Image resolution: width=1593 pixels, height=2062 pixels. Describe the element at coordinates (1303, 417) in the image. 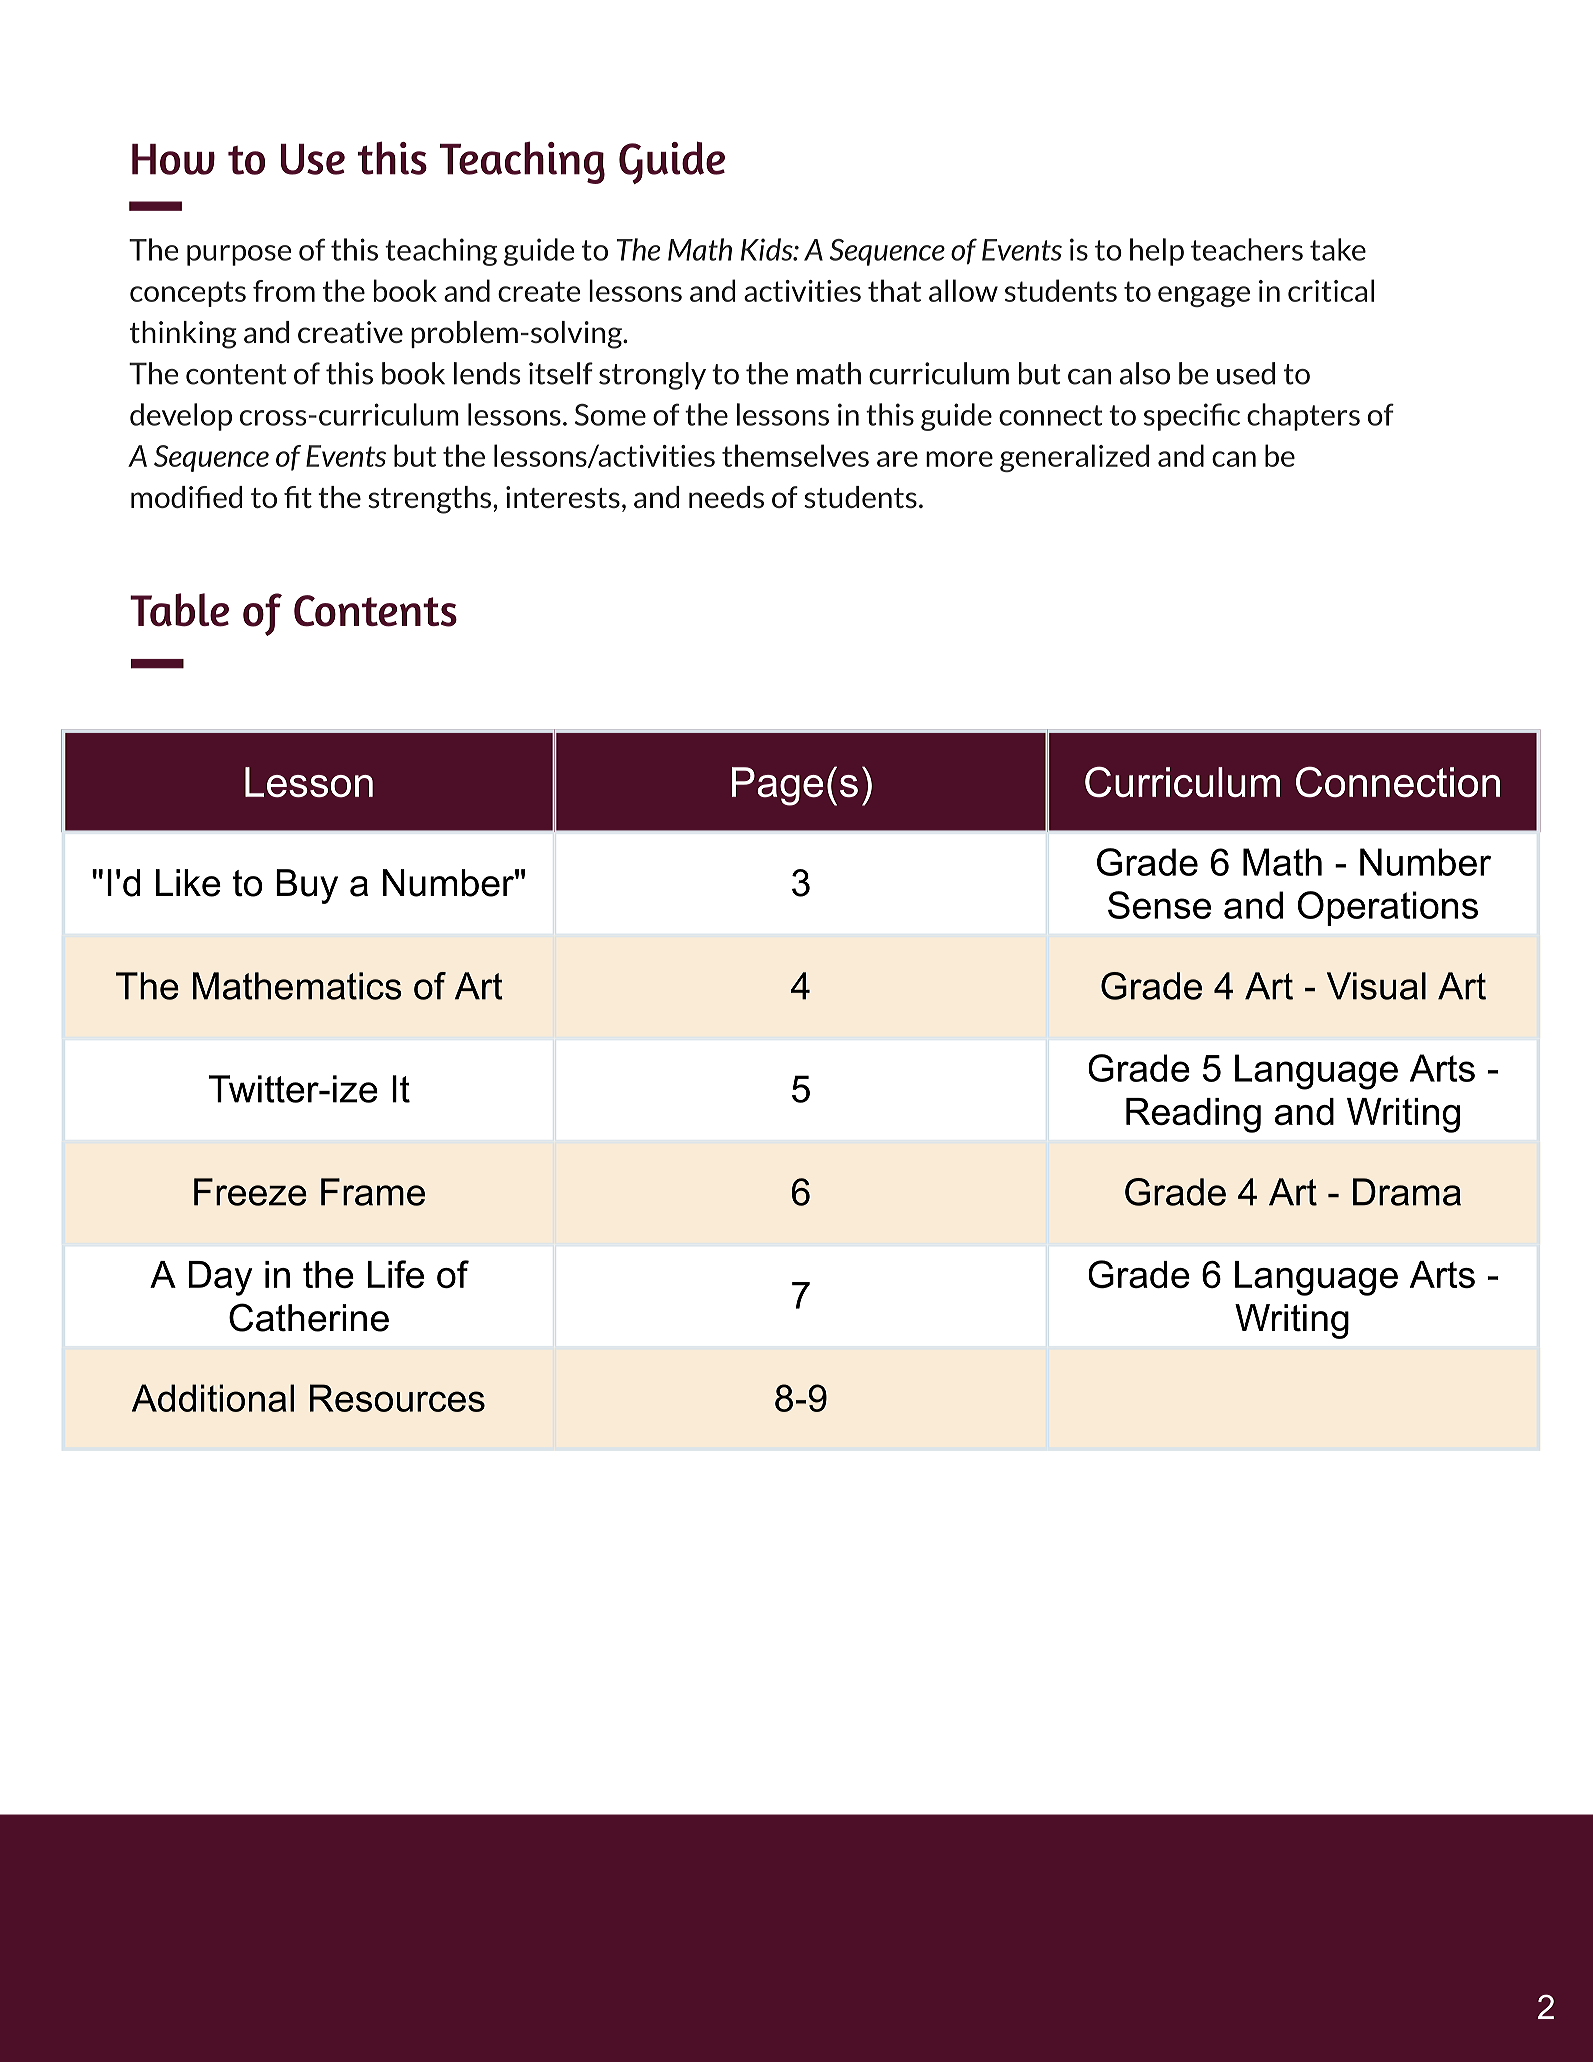

I see `chapters` at that location.
